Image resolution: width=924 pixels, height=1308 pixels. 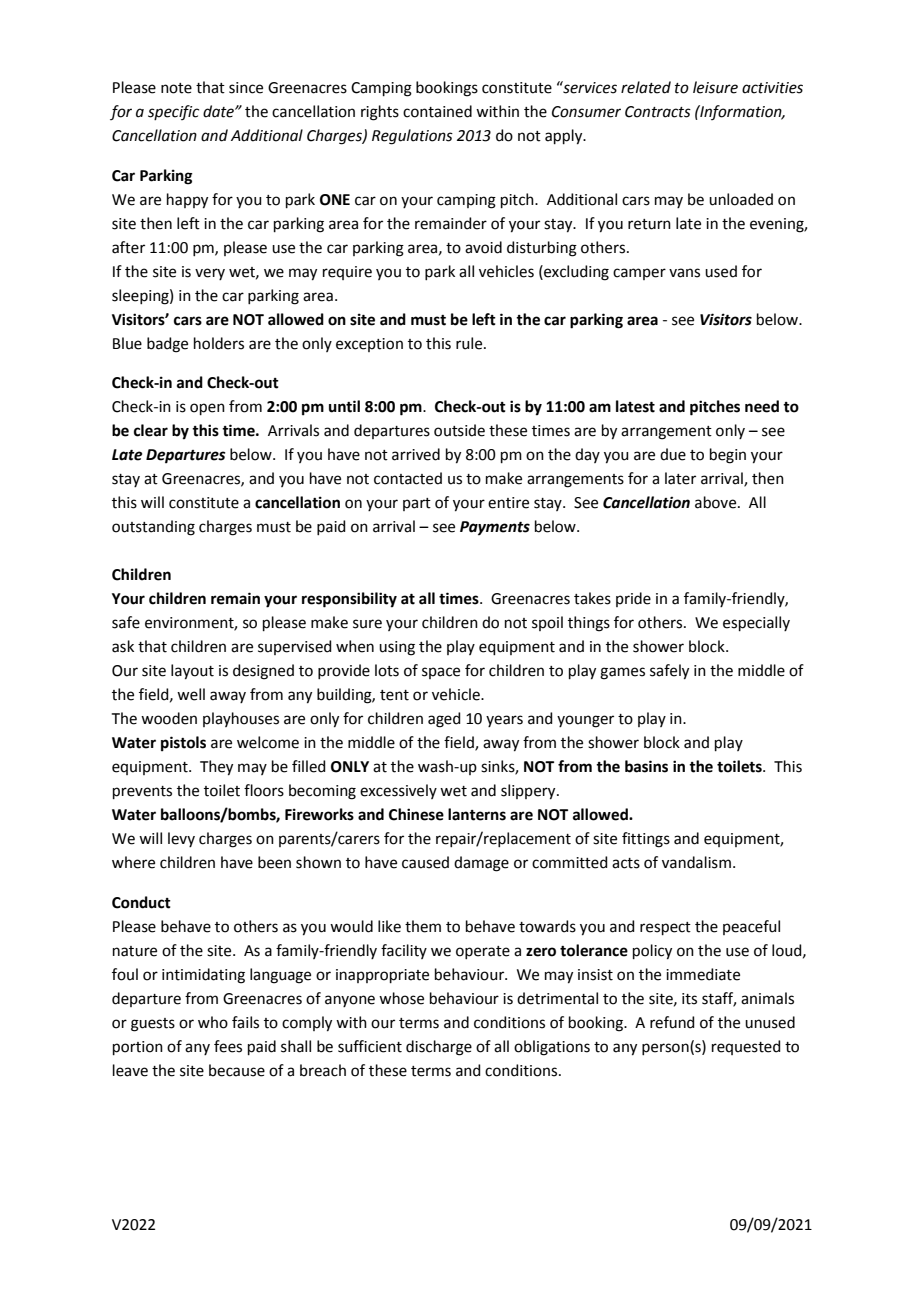 What do you see at coordinates (439, 1048) in the image?
I see `discharge` at bounding box center [439, 1048].
